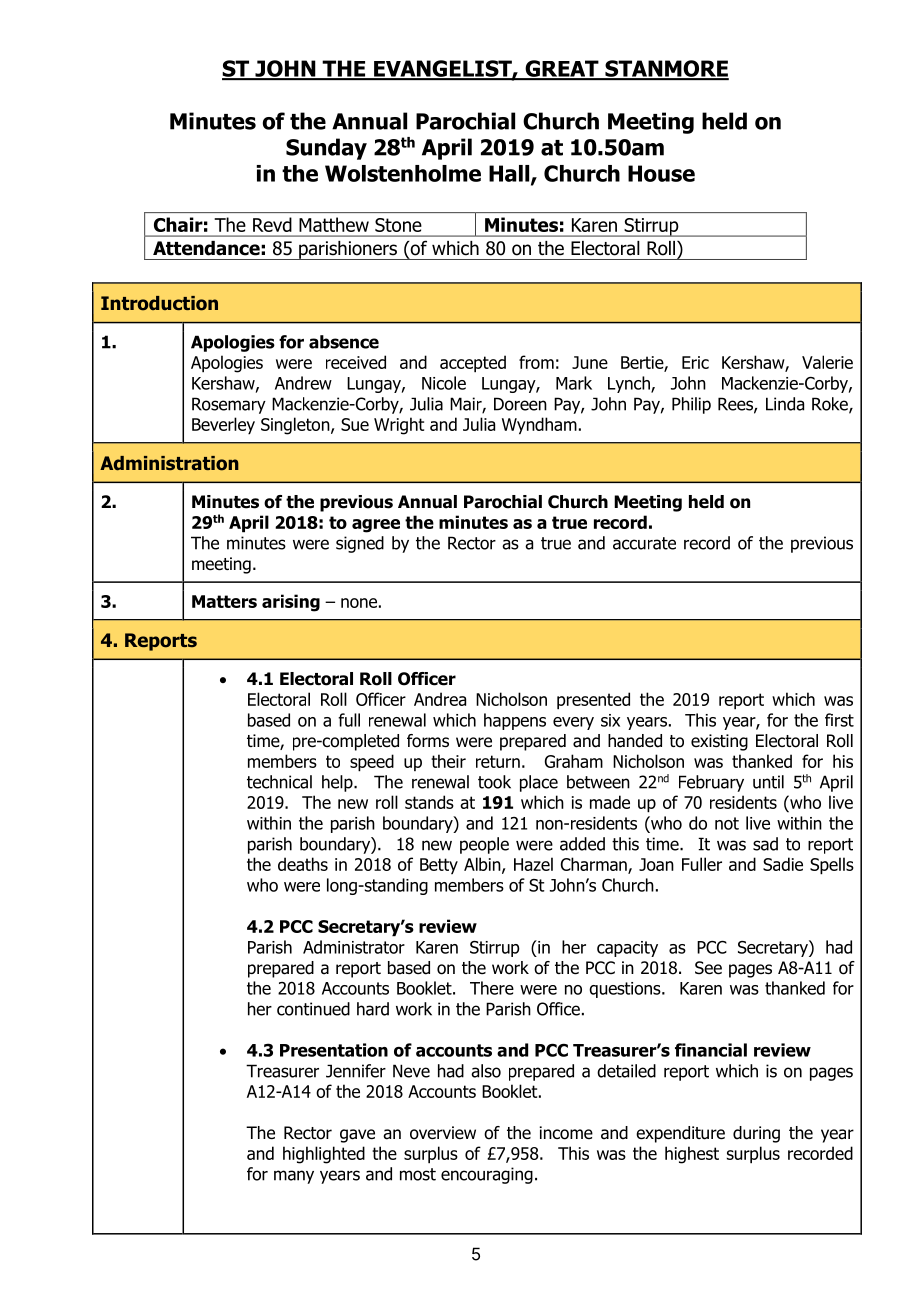 This screenshot has height=1308, width=924. Describe the element at coordinates (294, 1177) in the screenshot. I see `many` at that location.
